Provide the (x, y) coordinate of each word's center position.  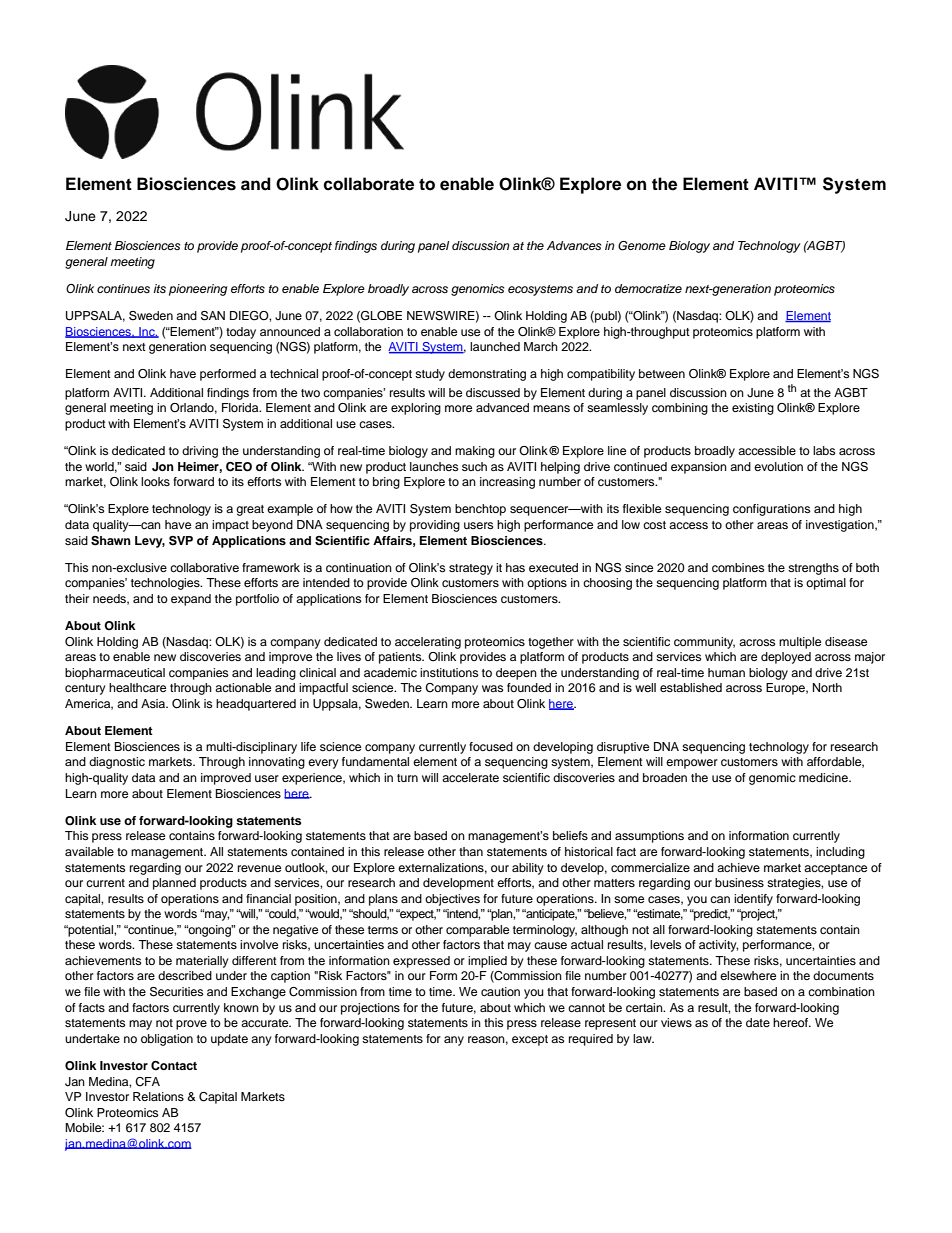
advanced (502, 407)
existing (753, 409)
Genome (642, 246)
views (676, 1022)
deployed (786, 658)
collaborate (368, 184)
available (89, 851)
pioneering (198, 290)
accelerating (428, 643)
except (530, 1040)
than (471, 851)
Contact (174, 1066)
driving (200, 452)
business (739, 882)
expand (191, 600)
